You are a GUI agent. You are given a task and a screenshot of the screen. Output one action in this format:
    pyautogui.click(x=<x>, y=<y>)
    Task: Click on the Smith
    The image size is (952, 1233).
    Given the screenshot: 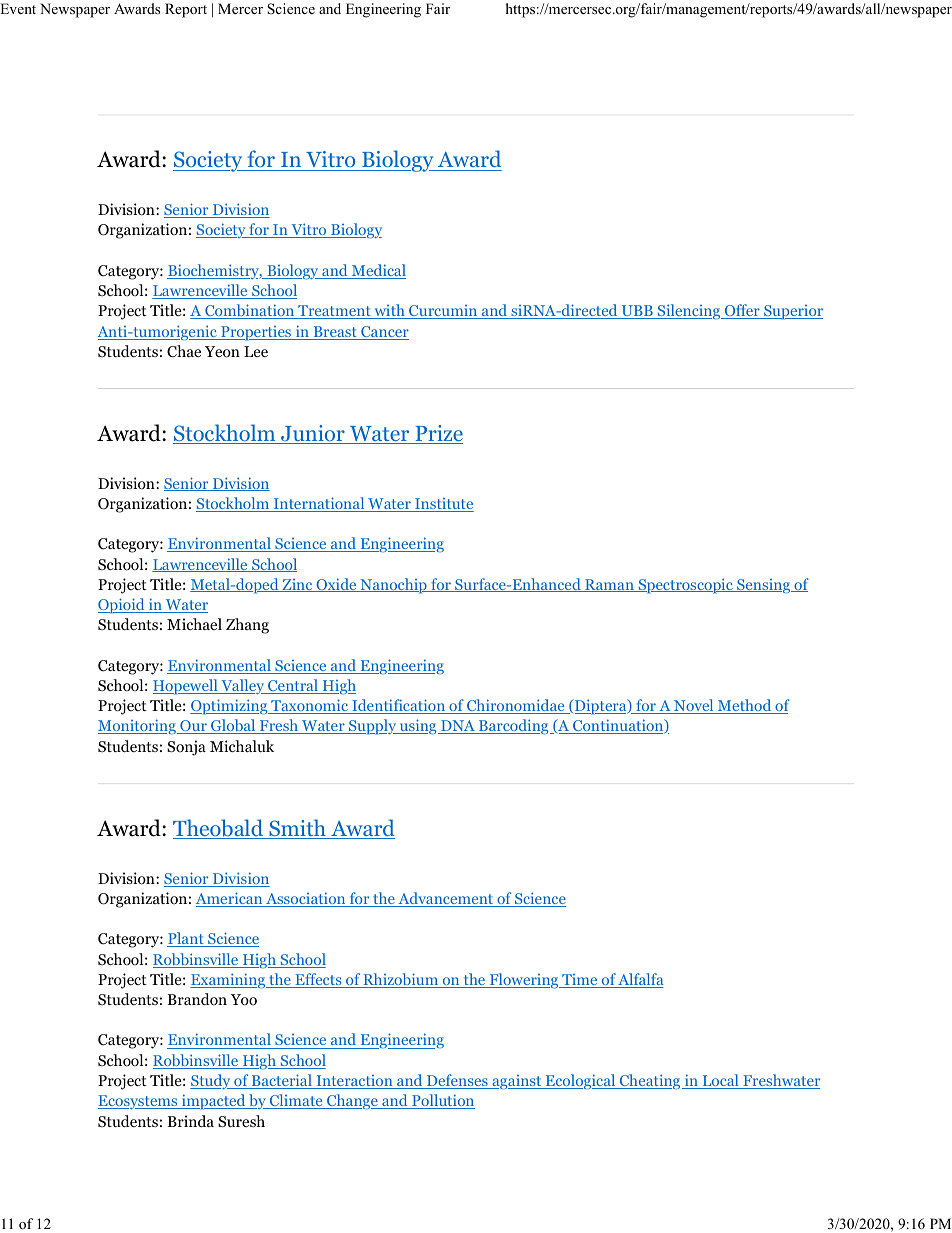 What is the action you would take?
    pyautogui.click(x=297, y=829)
